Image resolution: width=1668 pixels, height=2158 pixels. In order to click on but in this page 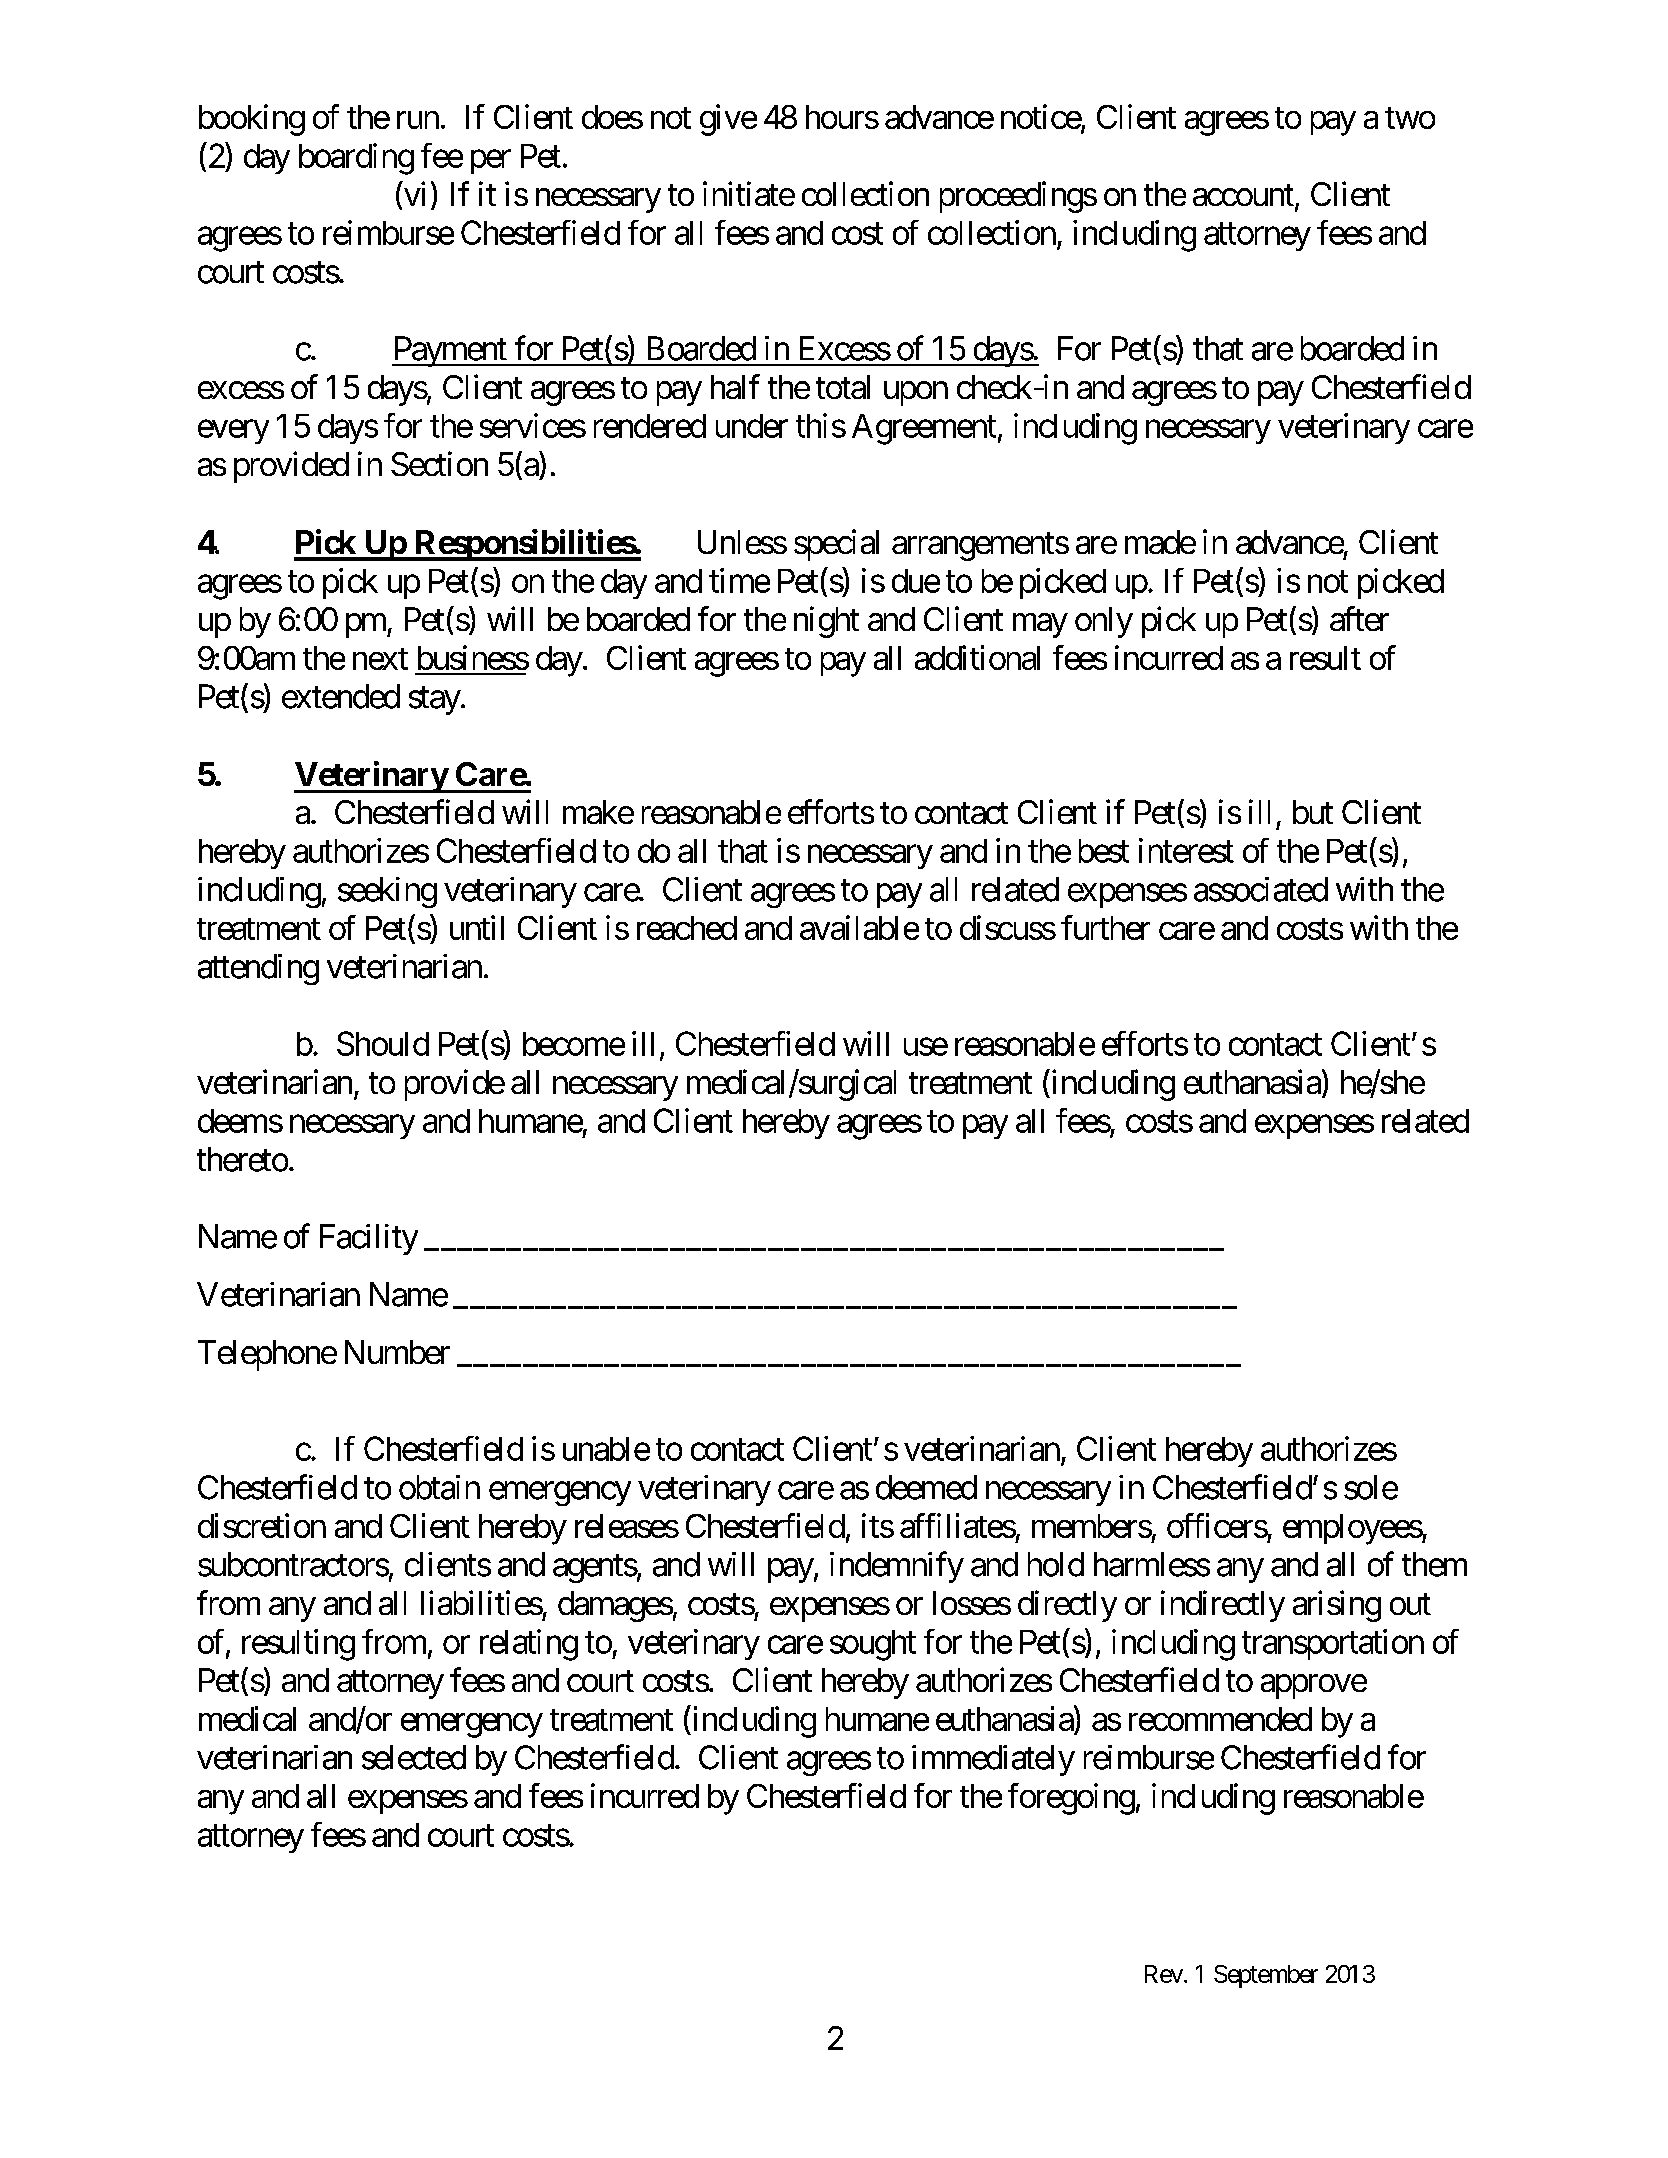, I will do `click(1313, 812)`.
